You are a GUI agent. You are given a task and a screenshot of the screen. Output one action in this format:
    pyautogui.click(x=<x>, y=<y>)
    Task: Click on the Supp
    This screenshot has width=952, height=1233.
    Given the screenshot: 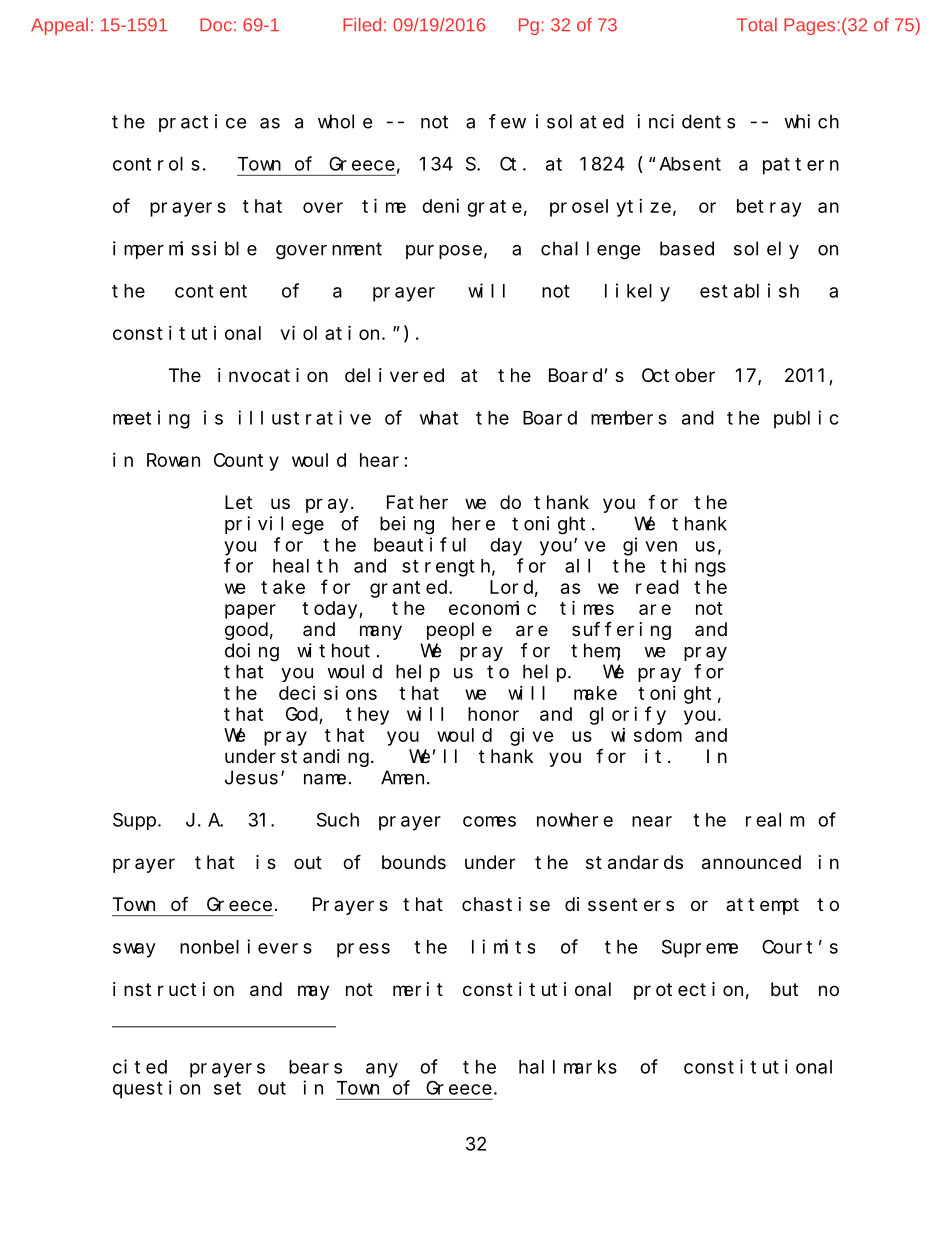 What is the action you would take?
    pyautogui.click(x=134, y=821)
